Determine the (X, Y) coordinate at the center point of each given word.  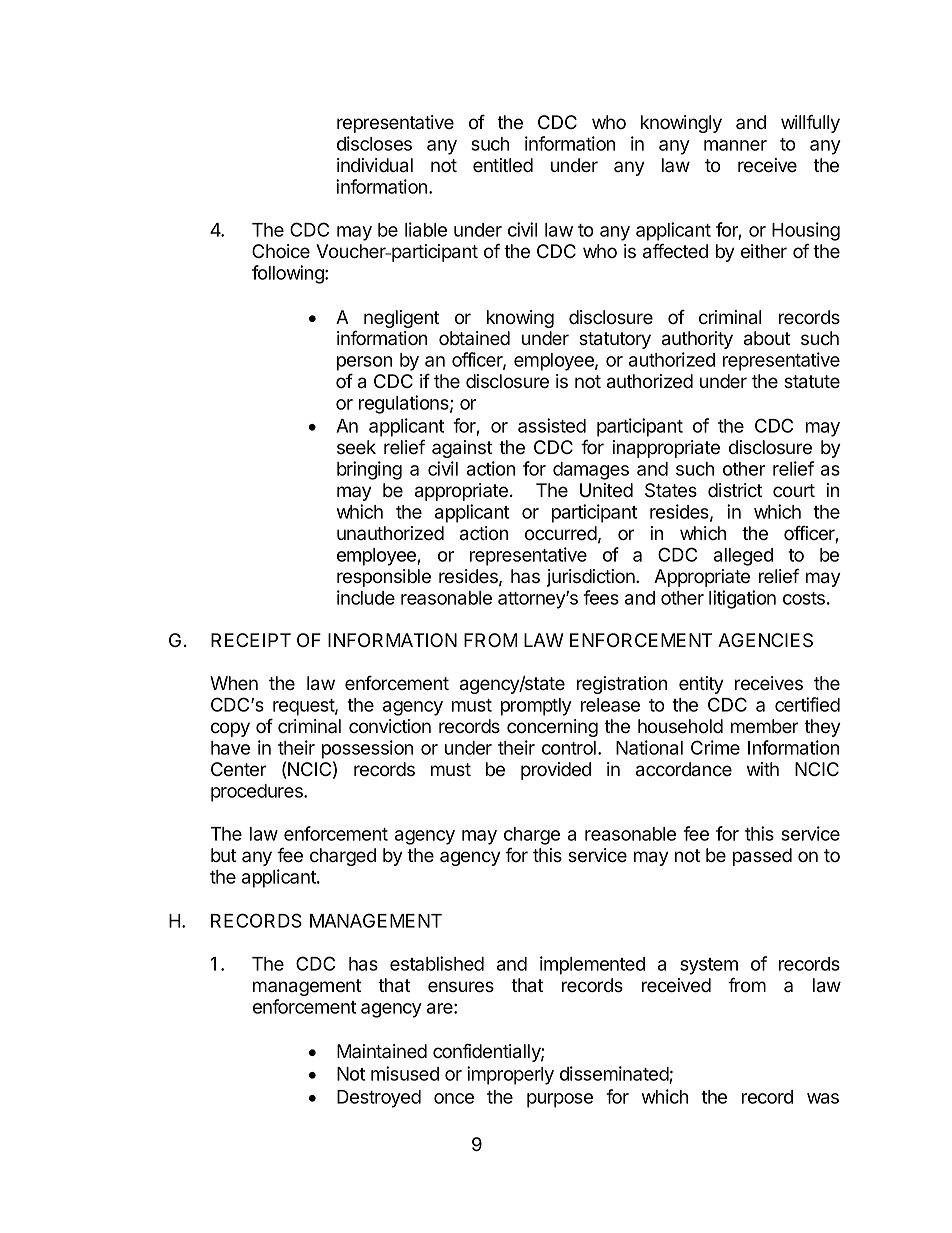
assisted (552, 425)
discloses (374, 143)
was (823, 1098)
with (763, 769)
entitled (503, 165)
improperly (510, 1075)
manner (735, 145)
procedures (258, 793)
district (735, 490)
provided (556, 771)
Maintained (382, 1051)
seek (356, 447)
